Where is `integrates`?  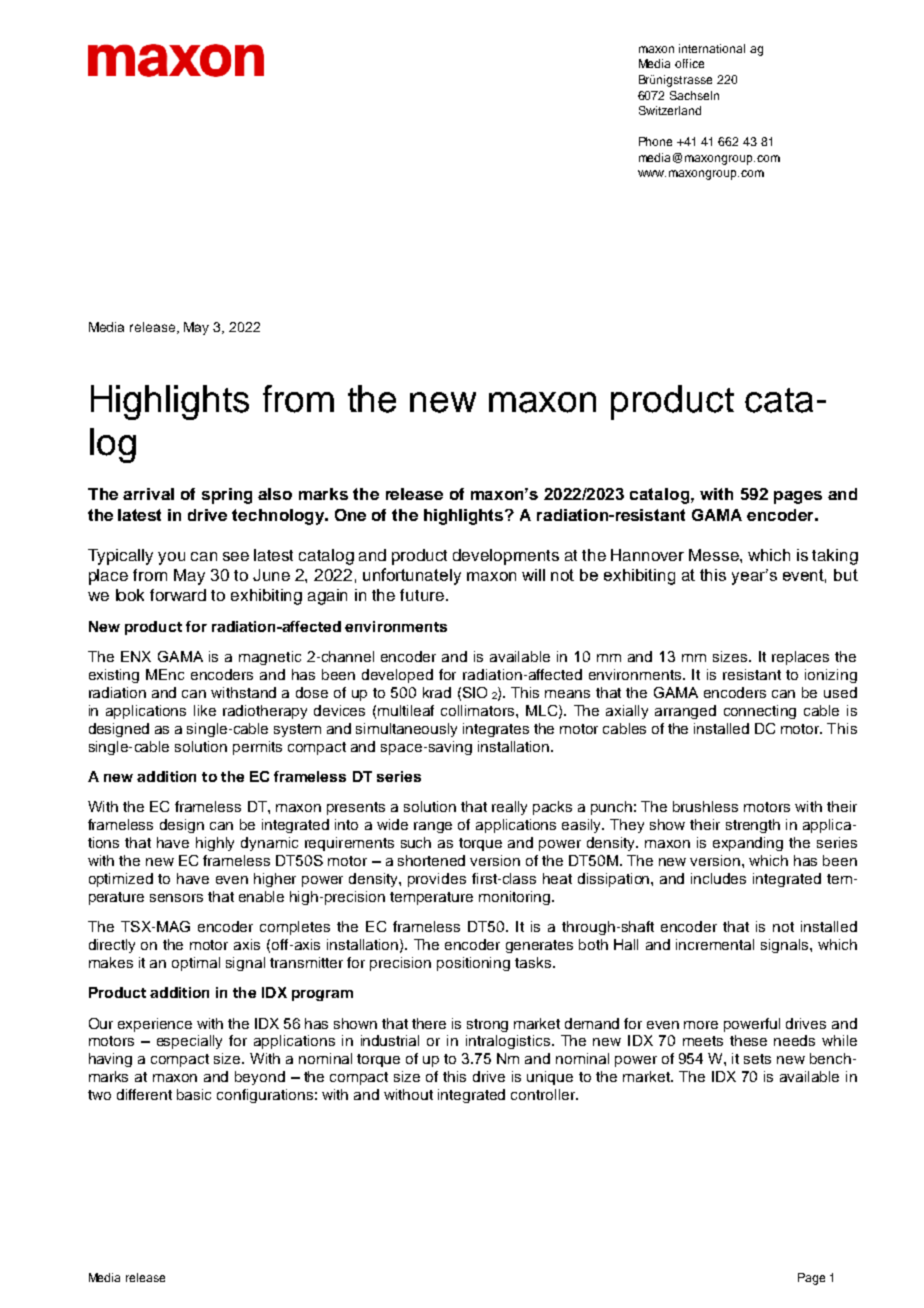 integrates is located at coordinates (496, 730).
